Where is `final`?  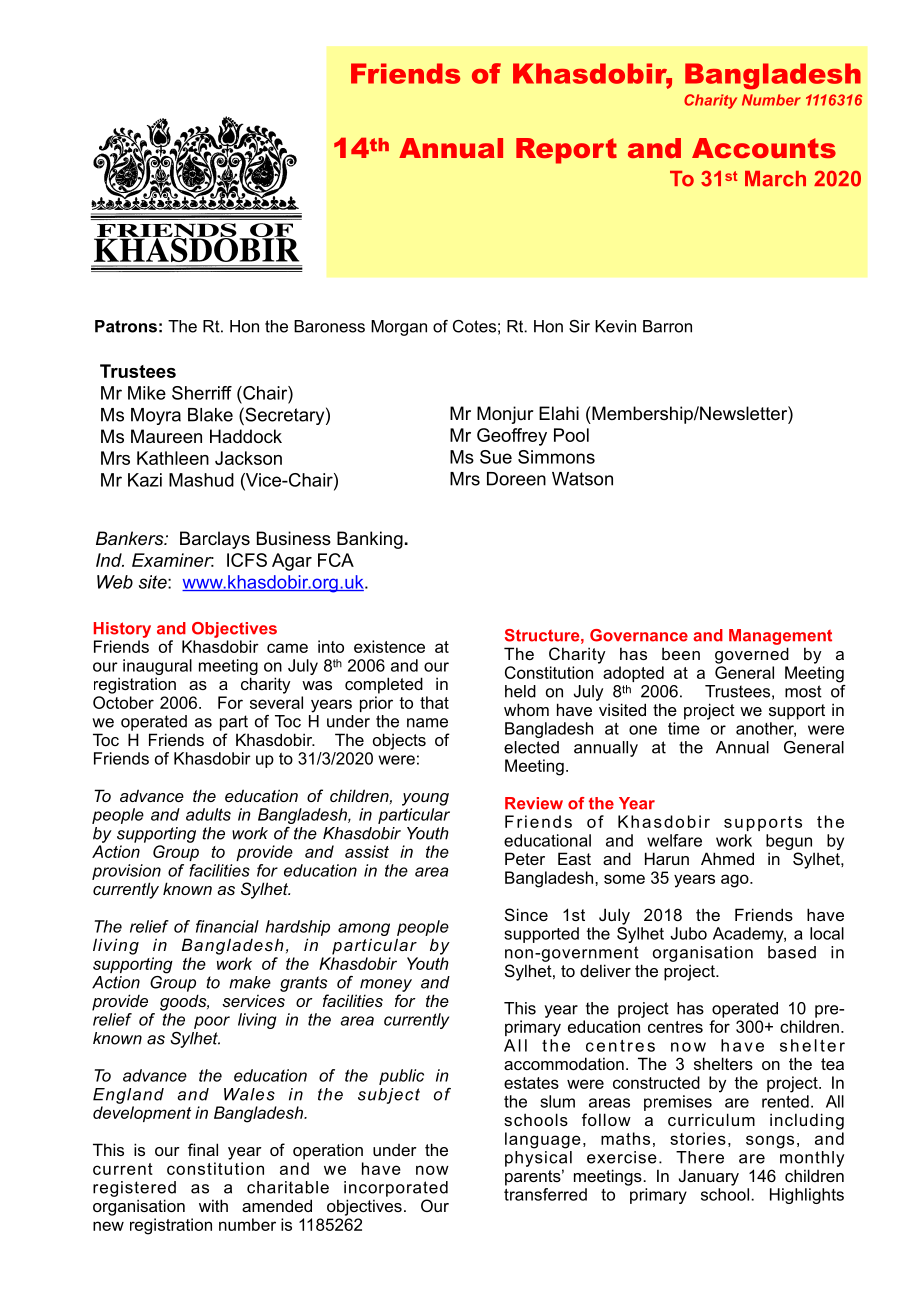 final is located at coordinates (203, 1149).
